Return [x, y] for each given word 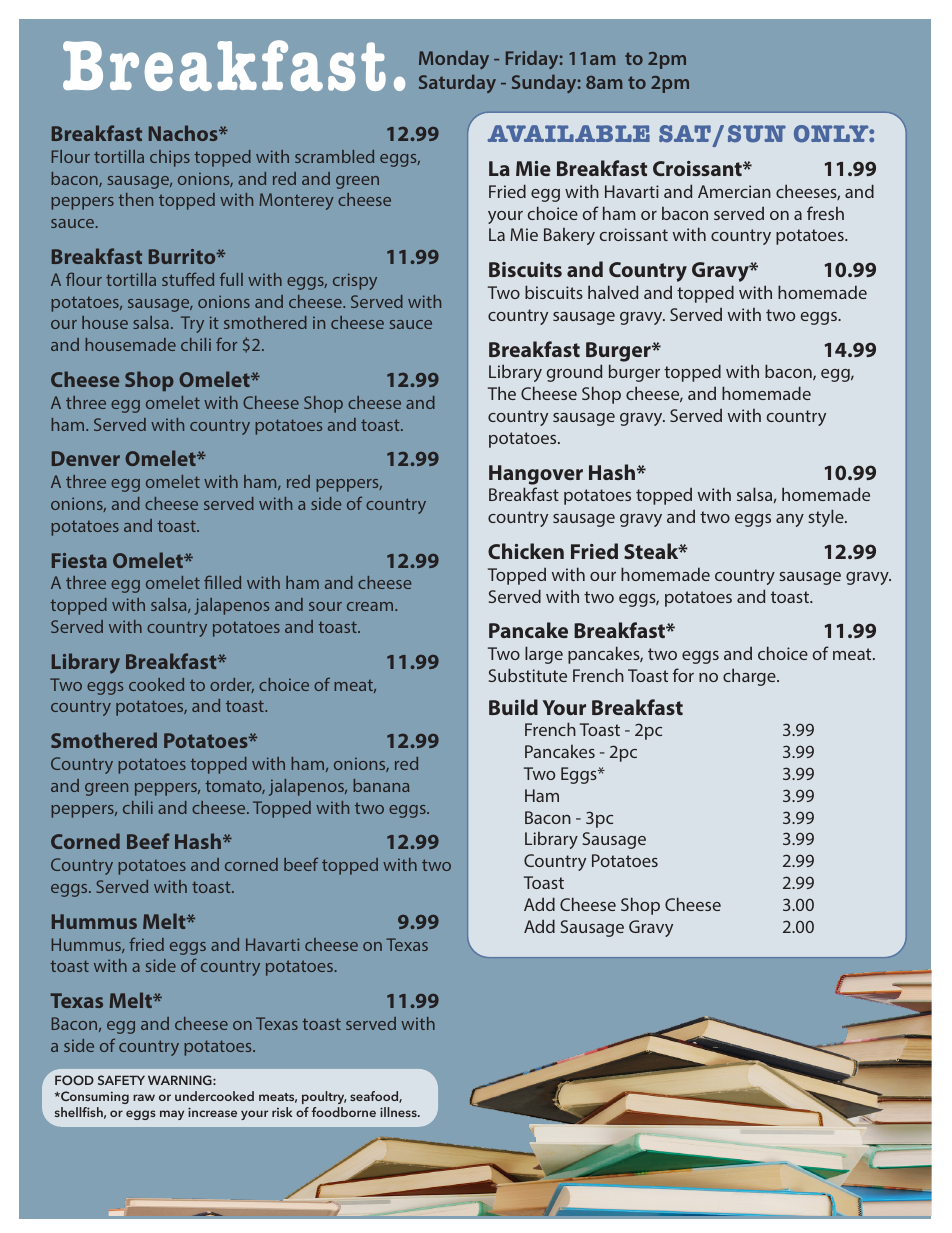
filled [222, 582]
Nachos [184, 133]
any [790, 520]
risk [282, 1112]
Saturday [457, 84]
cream [371, 606]
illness [399, 1112]
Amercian [734, 191]
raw [144, 1097]
